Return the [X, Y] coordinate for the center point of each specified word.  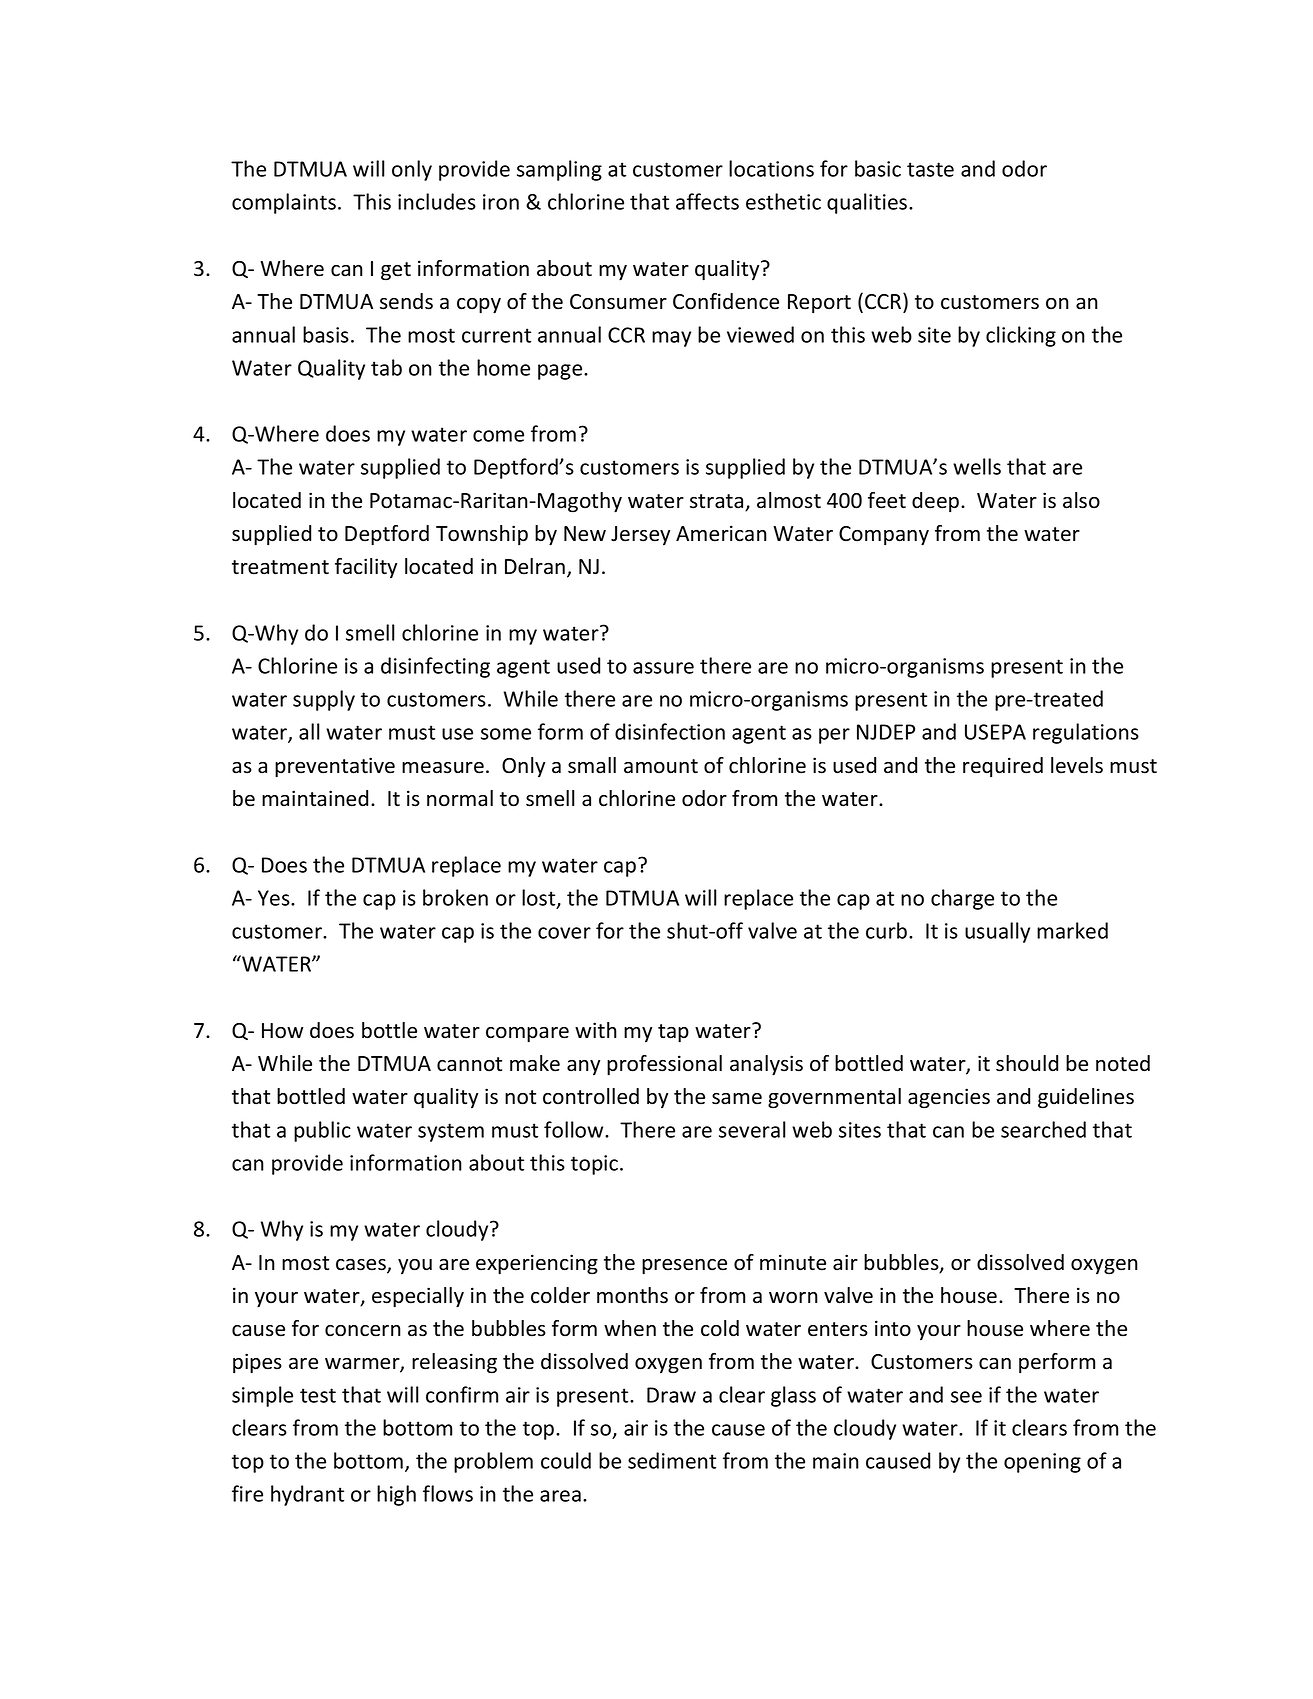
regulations [1086, 733]
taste [930, 169]
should [1027, 1063]
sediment [672, 1460]
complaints [284, 203]
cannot [469, 1064]
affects [707, 201]
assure [663, 668]
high [396, 1495]
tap [673, 1033]
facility [366, 568]
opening [1042, 1463]
